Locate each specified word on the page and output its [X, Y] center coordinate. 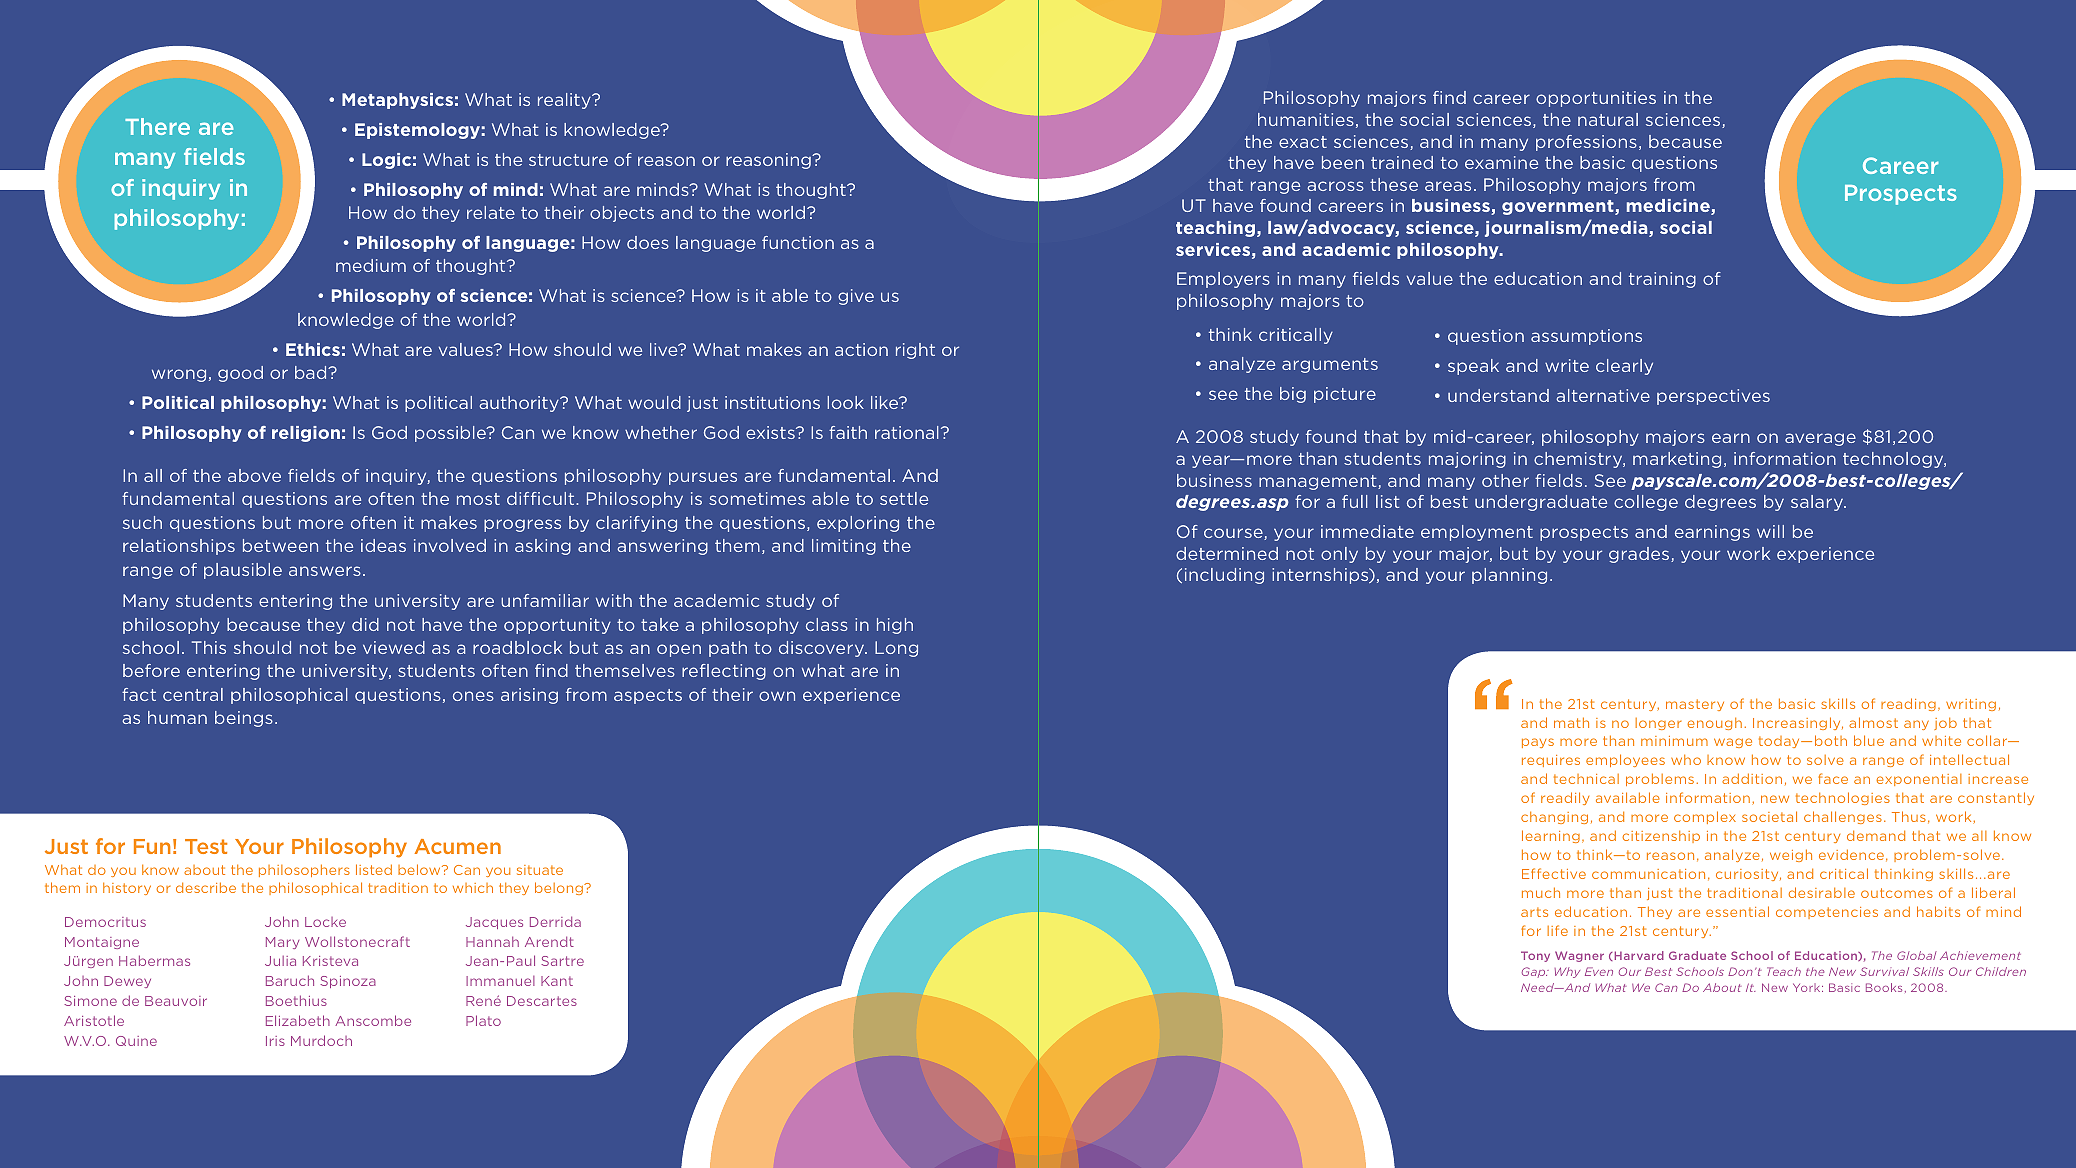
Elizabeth [298, 1020]
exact [1303, 142]
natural [1608, 119]
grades [1640, 555]
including [1224, 576]
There [157, 126]
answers [325, 571]
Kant [557, 981]
